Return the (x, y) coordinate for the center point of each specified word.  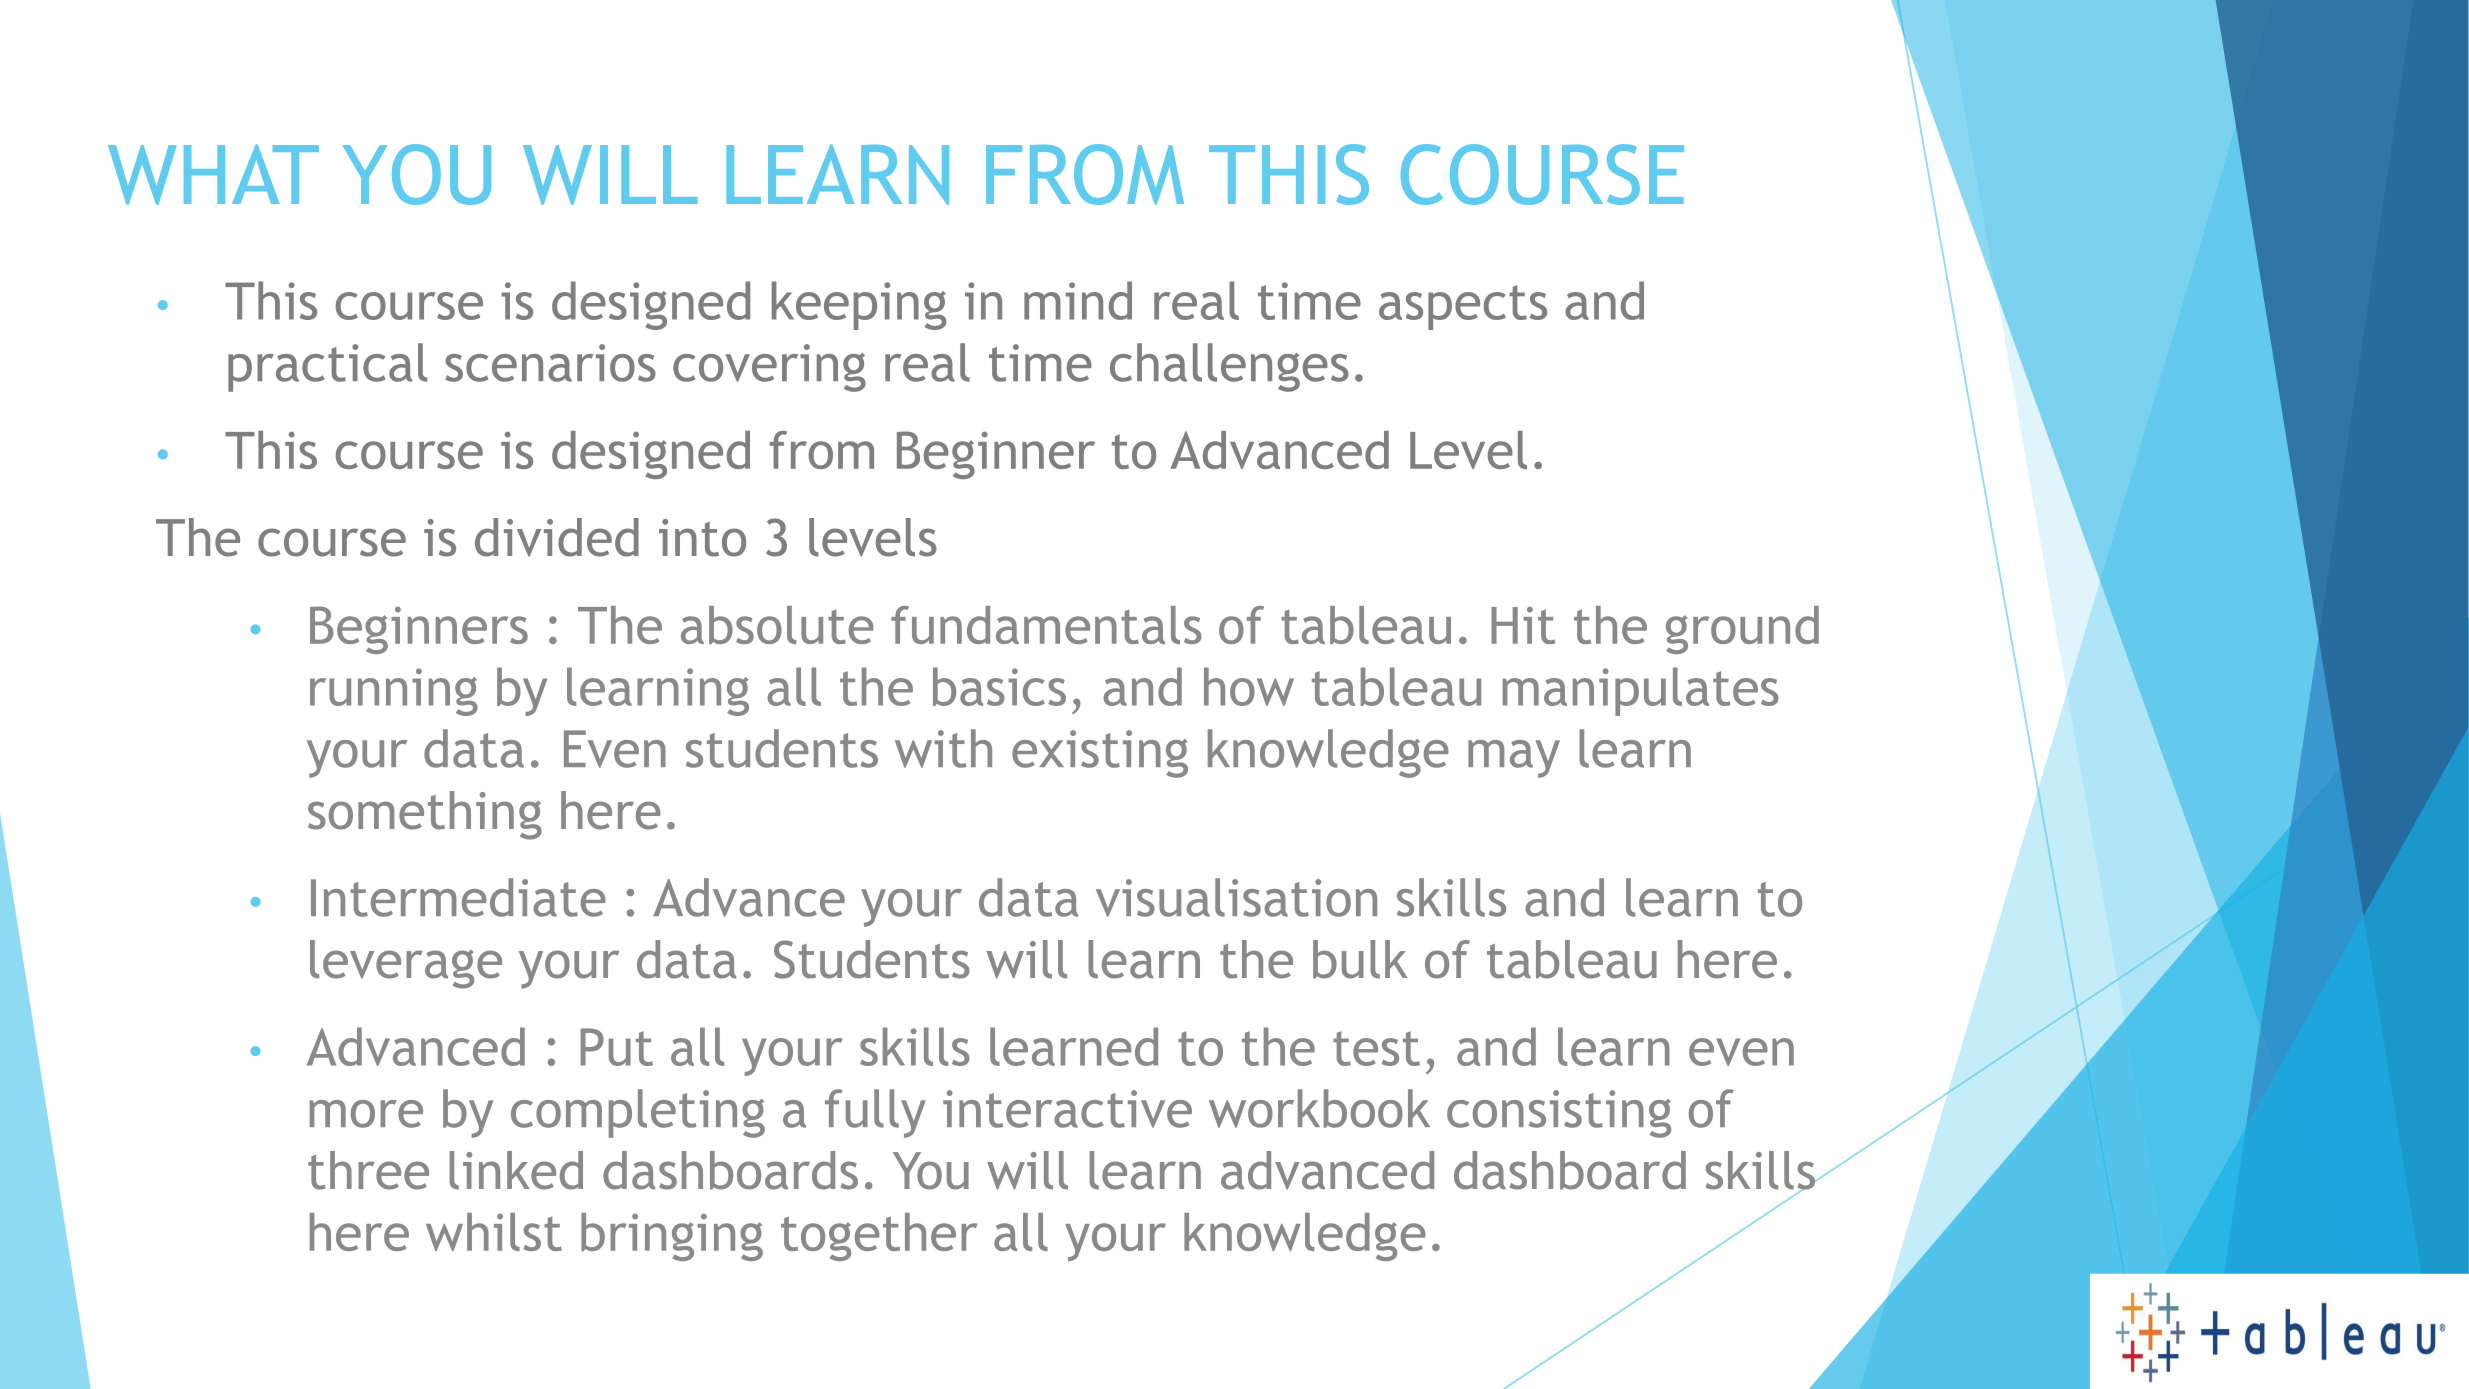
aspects (1463, 307)
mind (1078, 300)
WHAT (213, 174)
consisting (1559, 1114)
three (368, 1170)
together (879, 1237)
